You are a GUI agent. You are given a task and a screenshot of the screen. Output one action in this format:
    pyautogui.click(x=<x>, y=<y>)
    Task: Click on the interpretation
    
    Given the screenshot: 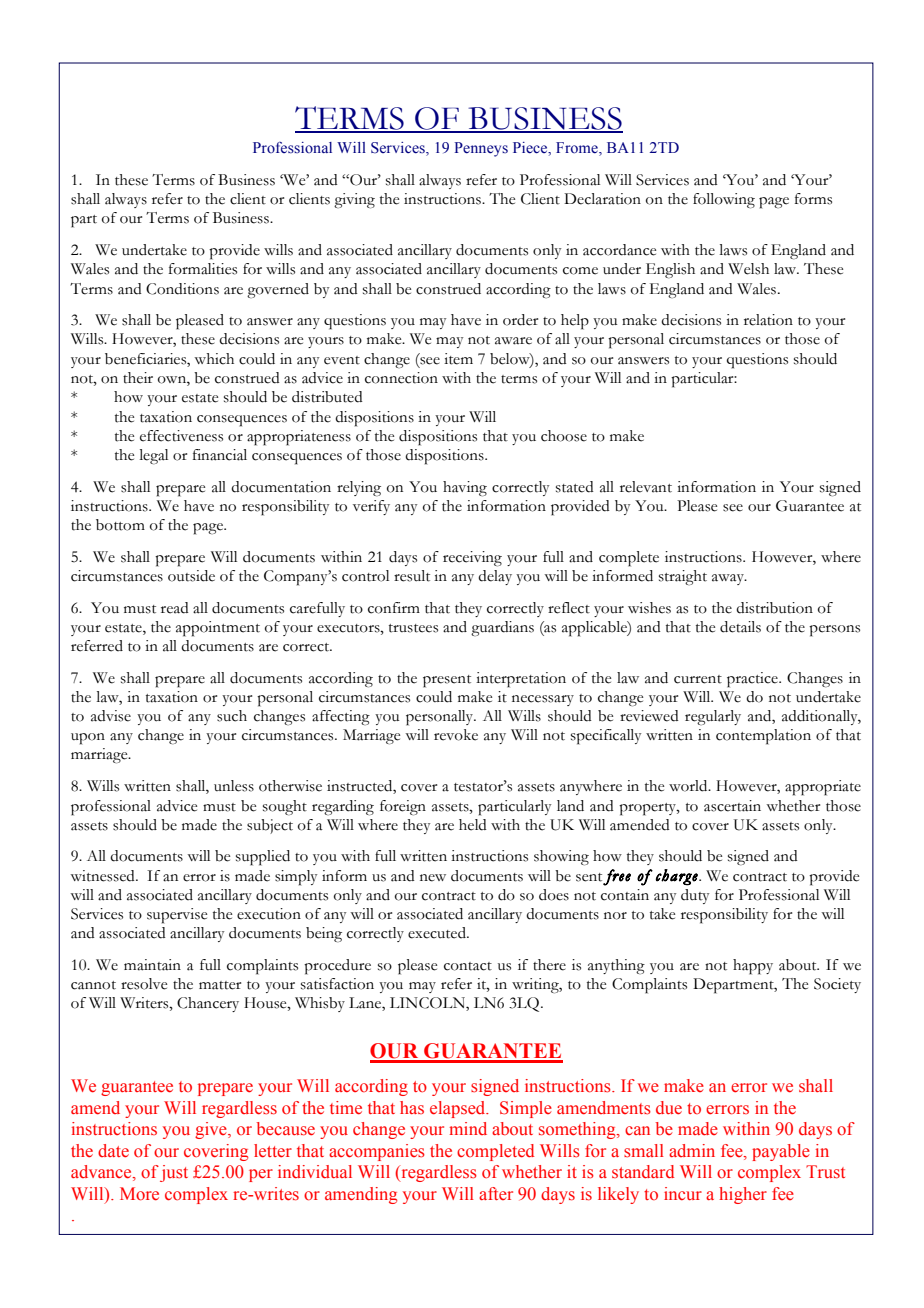 What is the action you would take?
    pyautogui.click(x=521, y=680)
